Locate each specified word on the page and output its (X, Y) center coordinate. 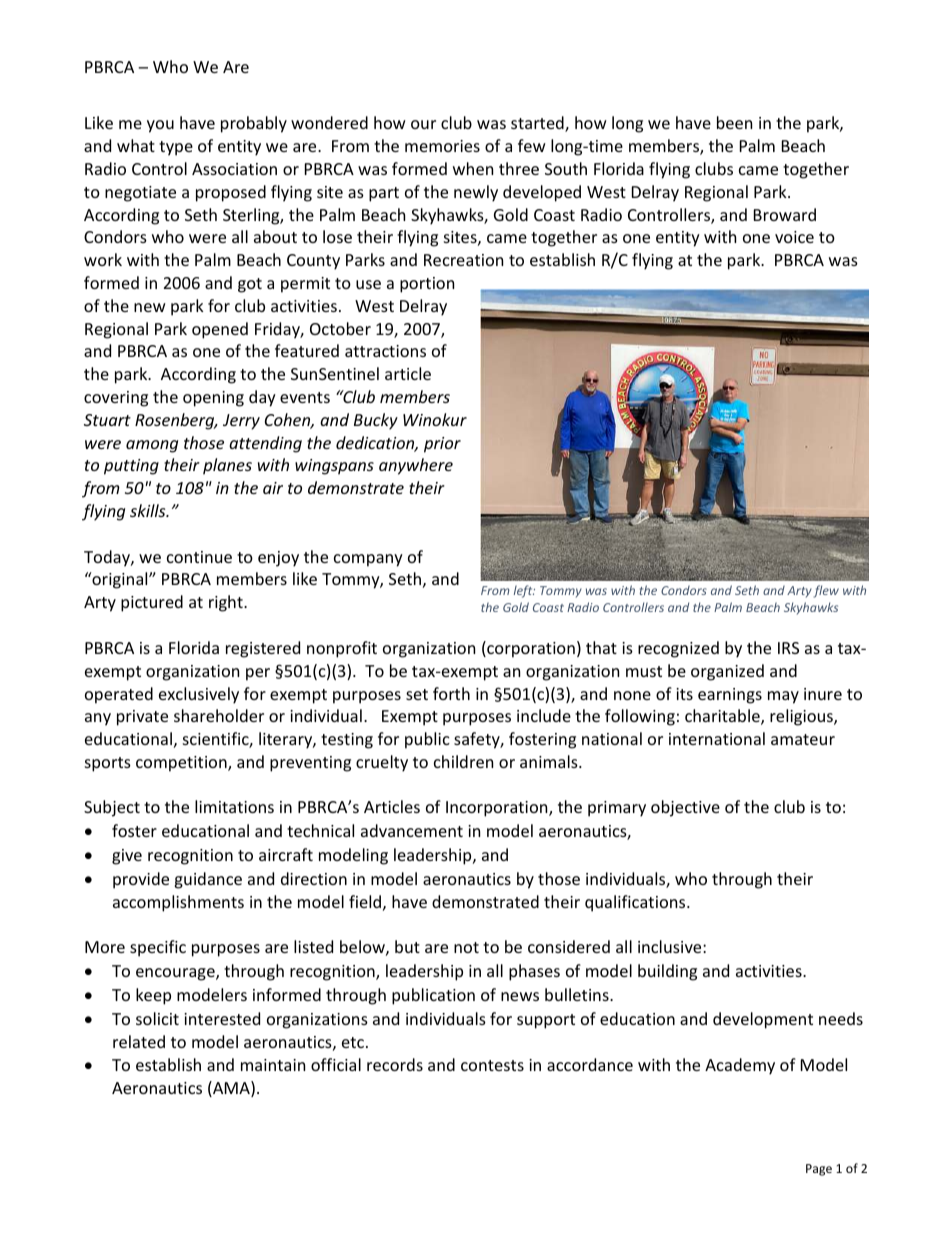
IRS (788, 648)
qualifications (636, 903)
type (176, 148)
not (466, 947)
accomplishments (178, 903)
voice (794, 237)
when (473, 168)
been (734, 122)
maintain (273, 1065)
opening (213, 399)
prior (442, 445)
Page (819, 1170)
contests (492, 1065)
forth (451, 693)
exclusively (199, 695)
